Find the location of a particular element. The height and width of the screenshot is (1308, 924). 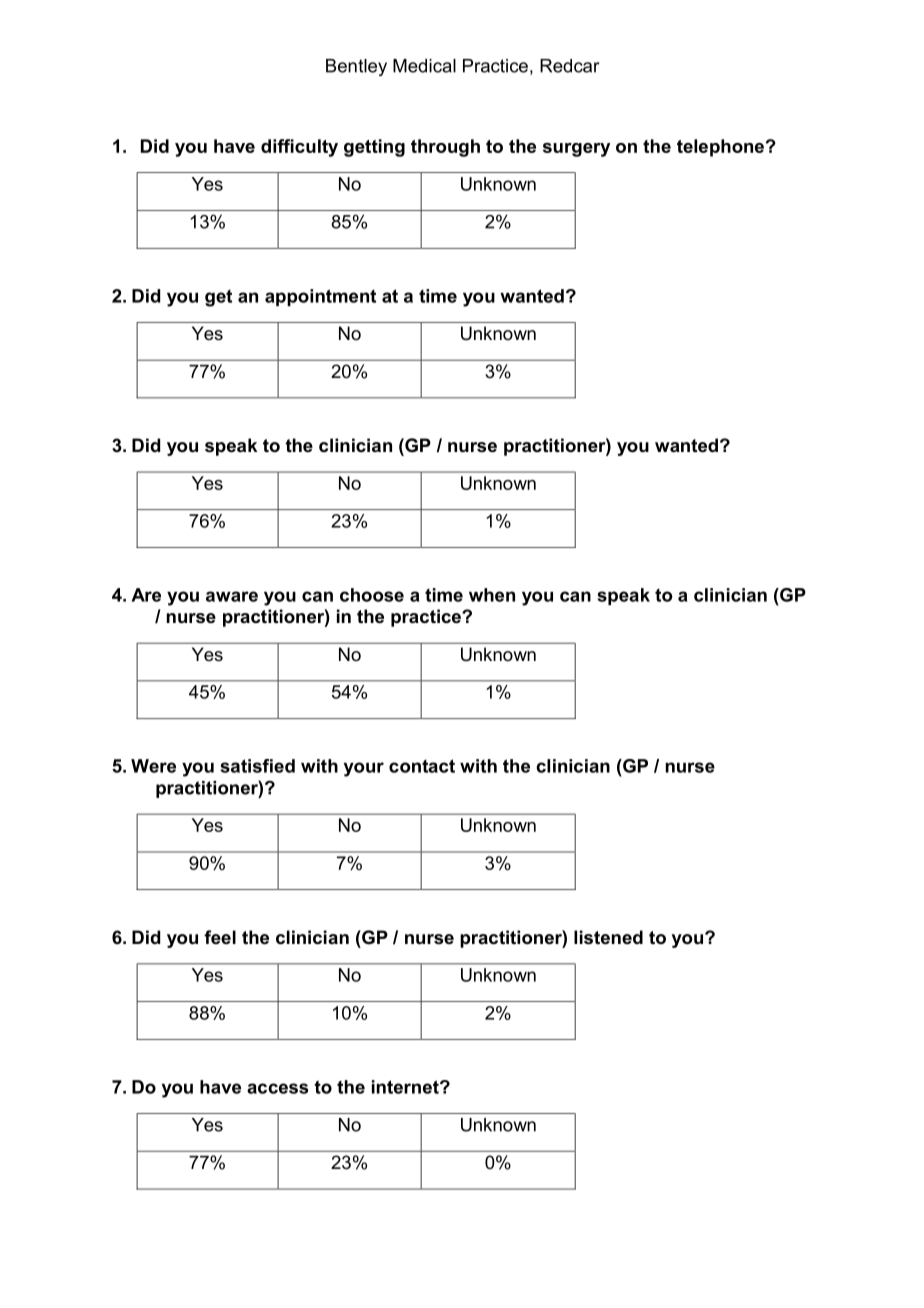

internet is located at coordinates (406, 1087).
